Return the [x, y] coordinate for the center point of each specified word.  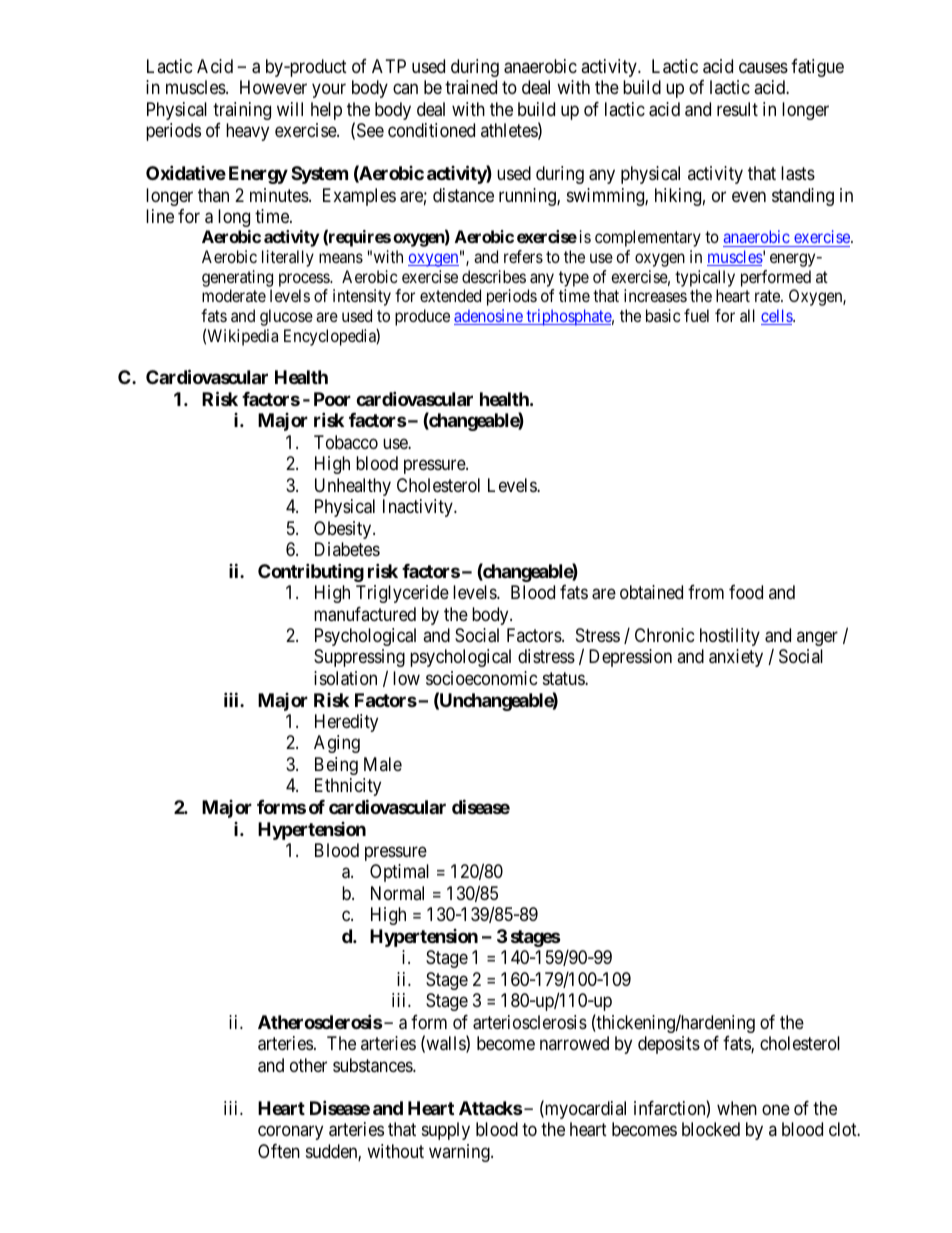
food [746, 592]
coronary [290, 1133]
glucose [286, 317]
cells [777, 317]
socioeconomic [482, 678]
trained [471, 87]
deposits [669, 1045]
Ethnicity [348, 787]
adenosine [489, 317]
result [737, 109]
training [242, 111]
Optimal [399, 873]
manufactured [365, 614]
